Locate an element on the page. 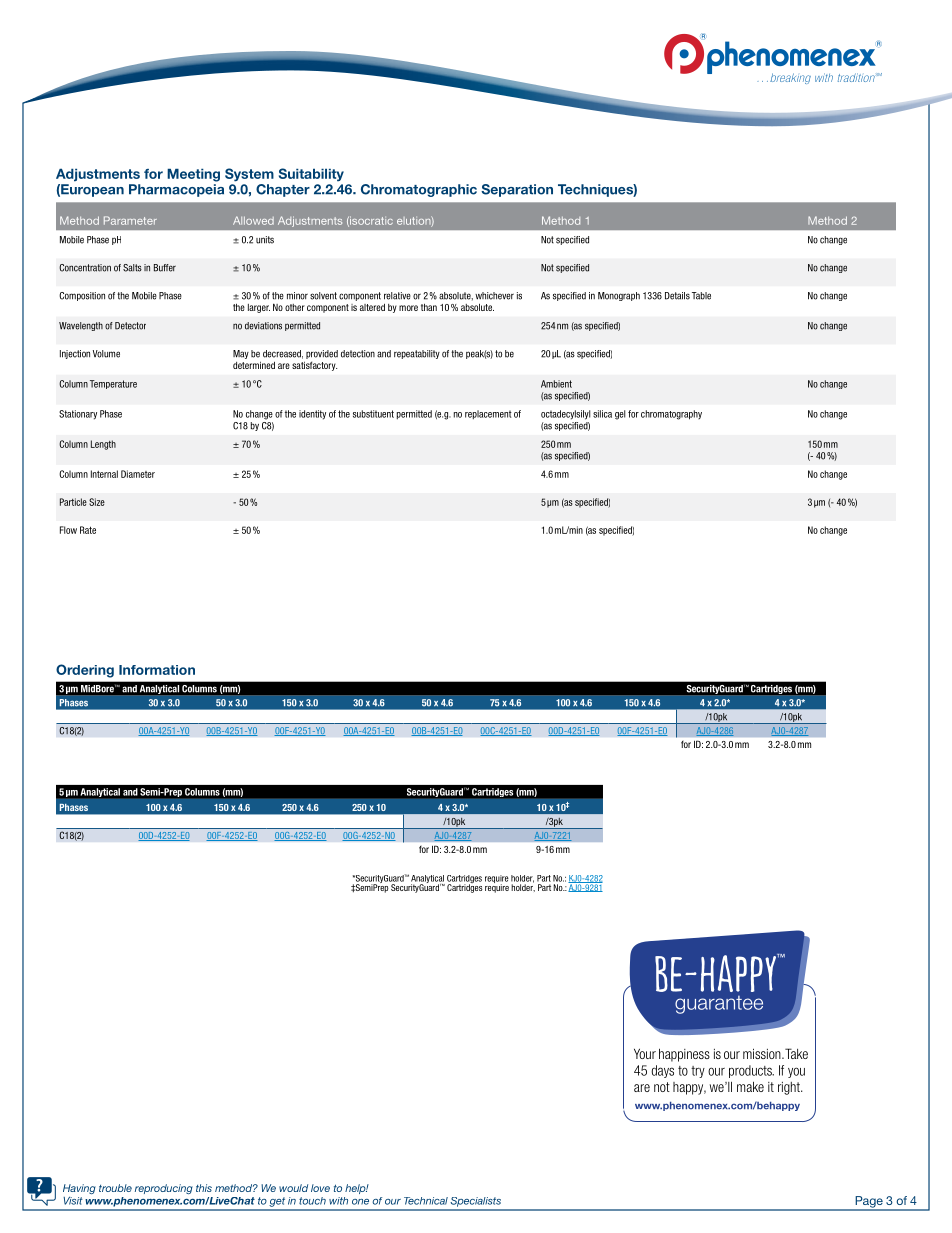  this is located at coordinates (204, 1188).
